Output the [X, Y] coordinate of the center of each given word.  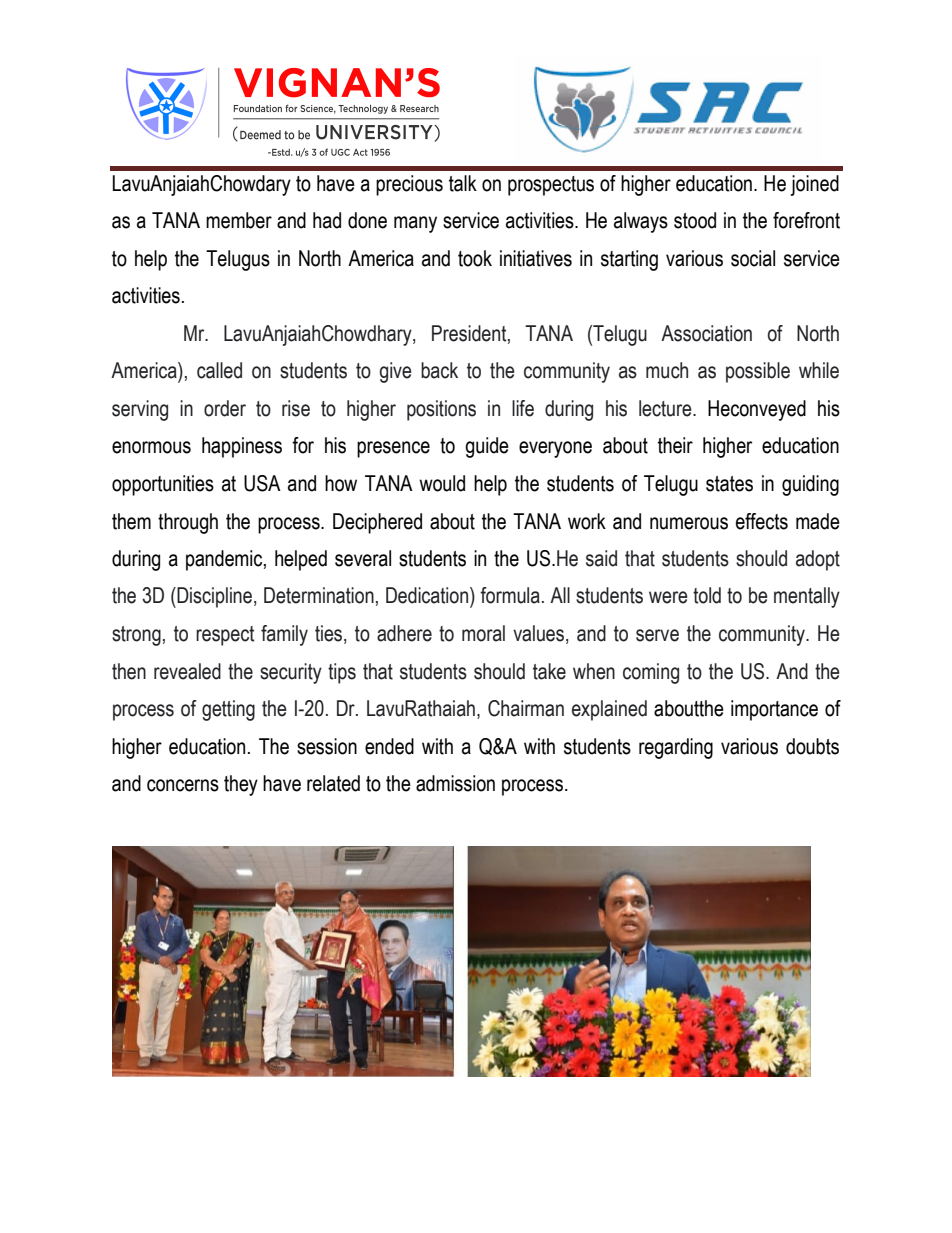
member [239, 220]
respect [225, 636]
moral [483, 633]
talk [463, 183]
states [729, 484]
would [442, 483]
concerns [183, 785]
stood [695, 220]
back [439, 370]
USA [262, 483]
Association [706, 333]
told [707, 595]
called [219, 370]
